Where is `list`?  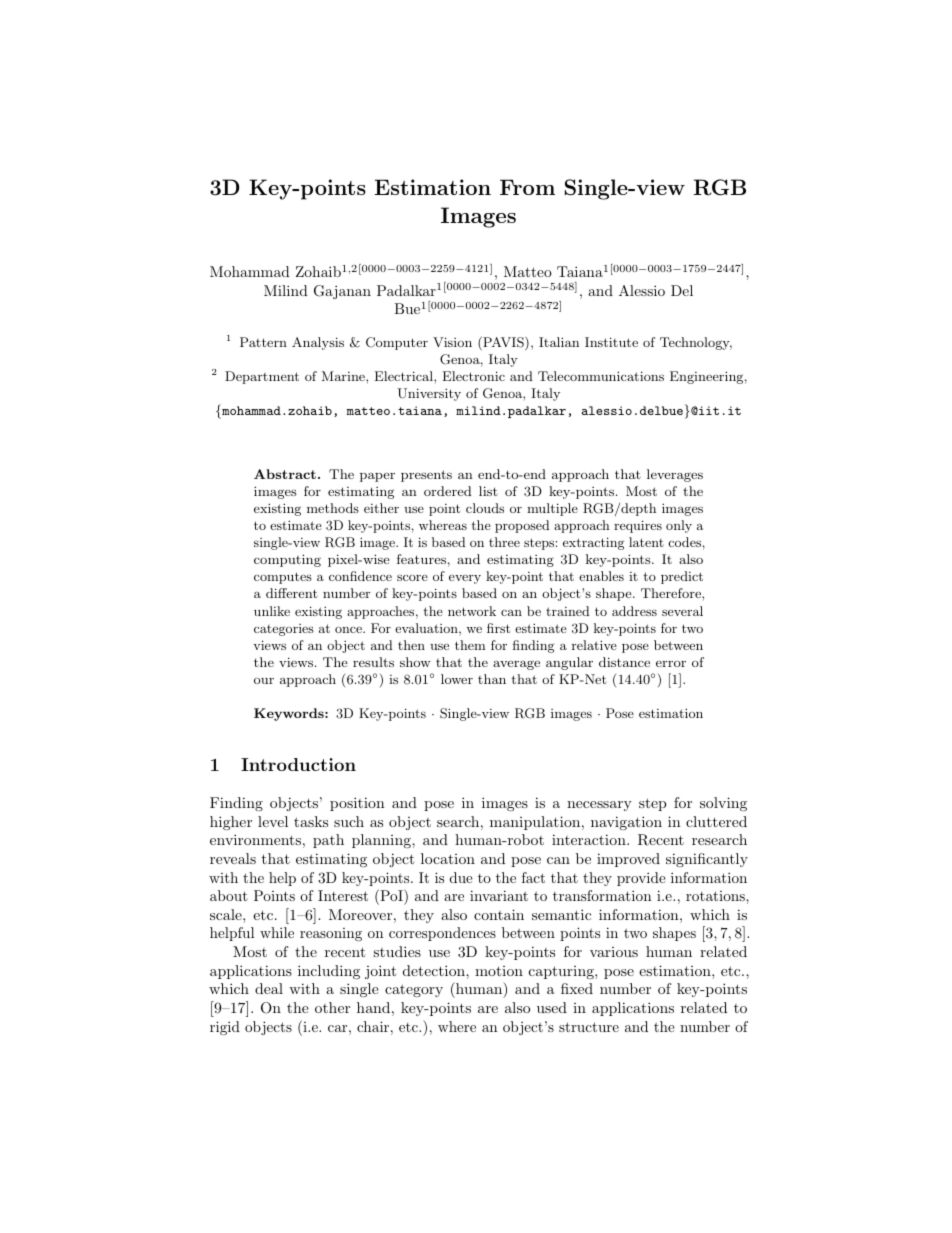
list is located at coordinates (488, 491).
